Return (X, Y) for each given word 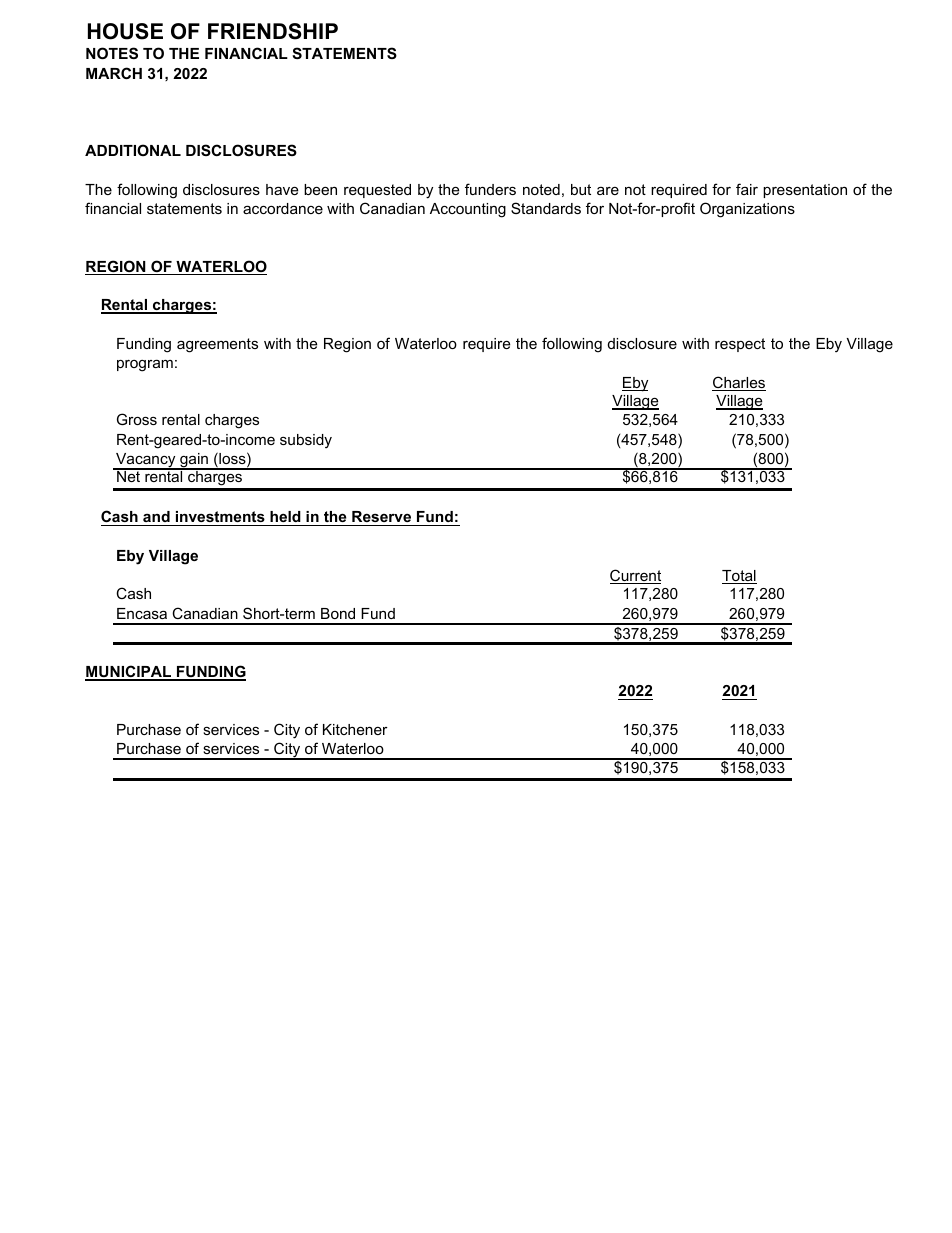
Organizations (747, 210)
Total (739, 577)
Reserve (382, 518)
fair (747, 189)
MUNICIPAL (129, 672)
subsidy (306, 441)
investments (220, 518)
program (145, 365)
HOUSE (125, 31)
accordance (283, 208)
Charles (739, 383)
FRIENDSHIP (273, 31)
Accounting (468, 210)
